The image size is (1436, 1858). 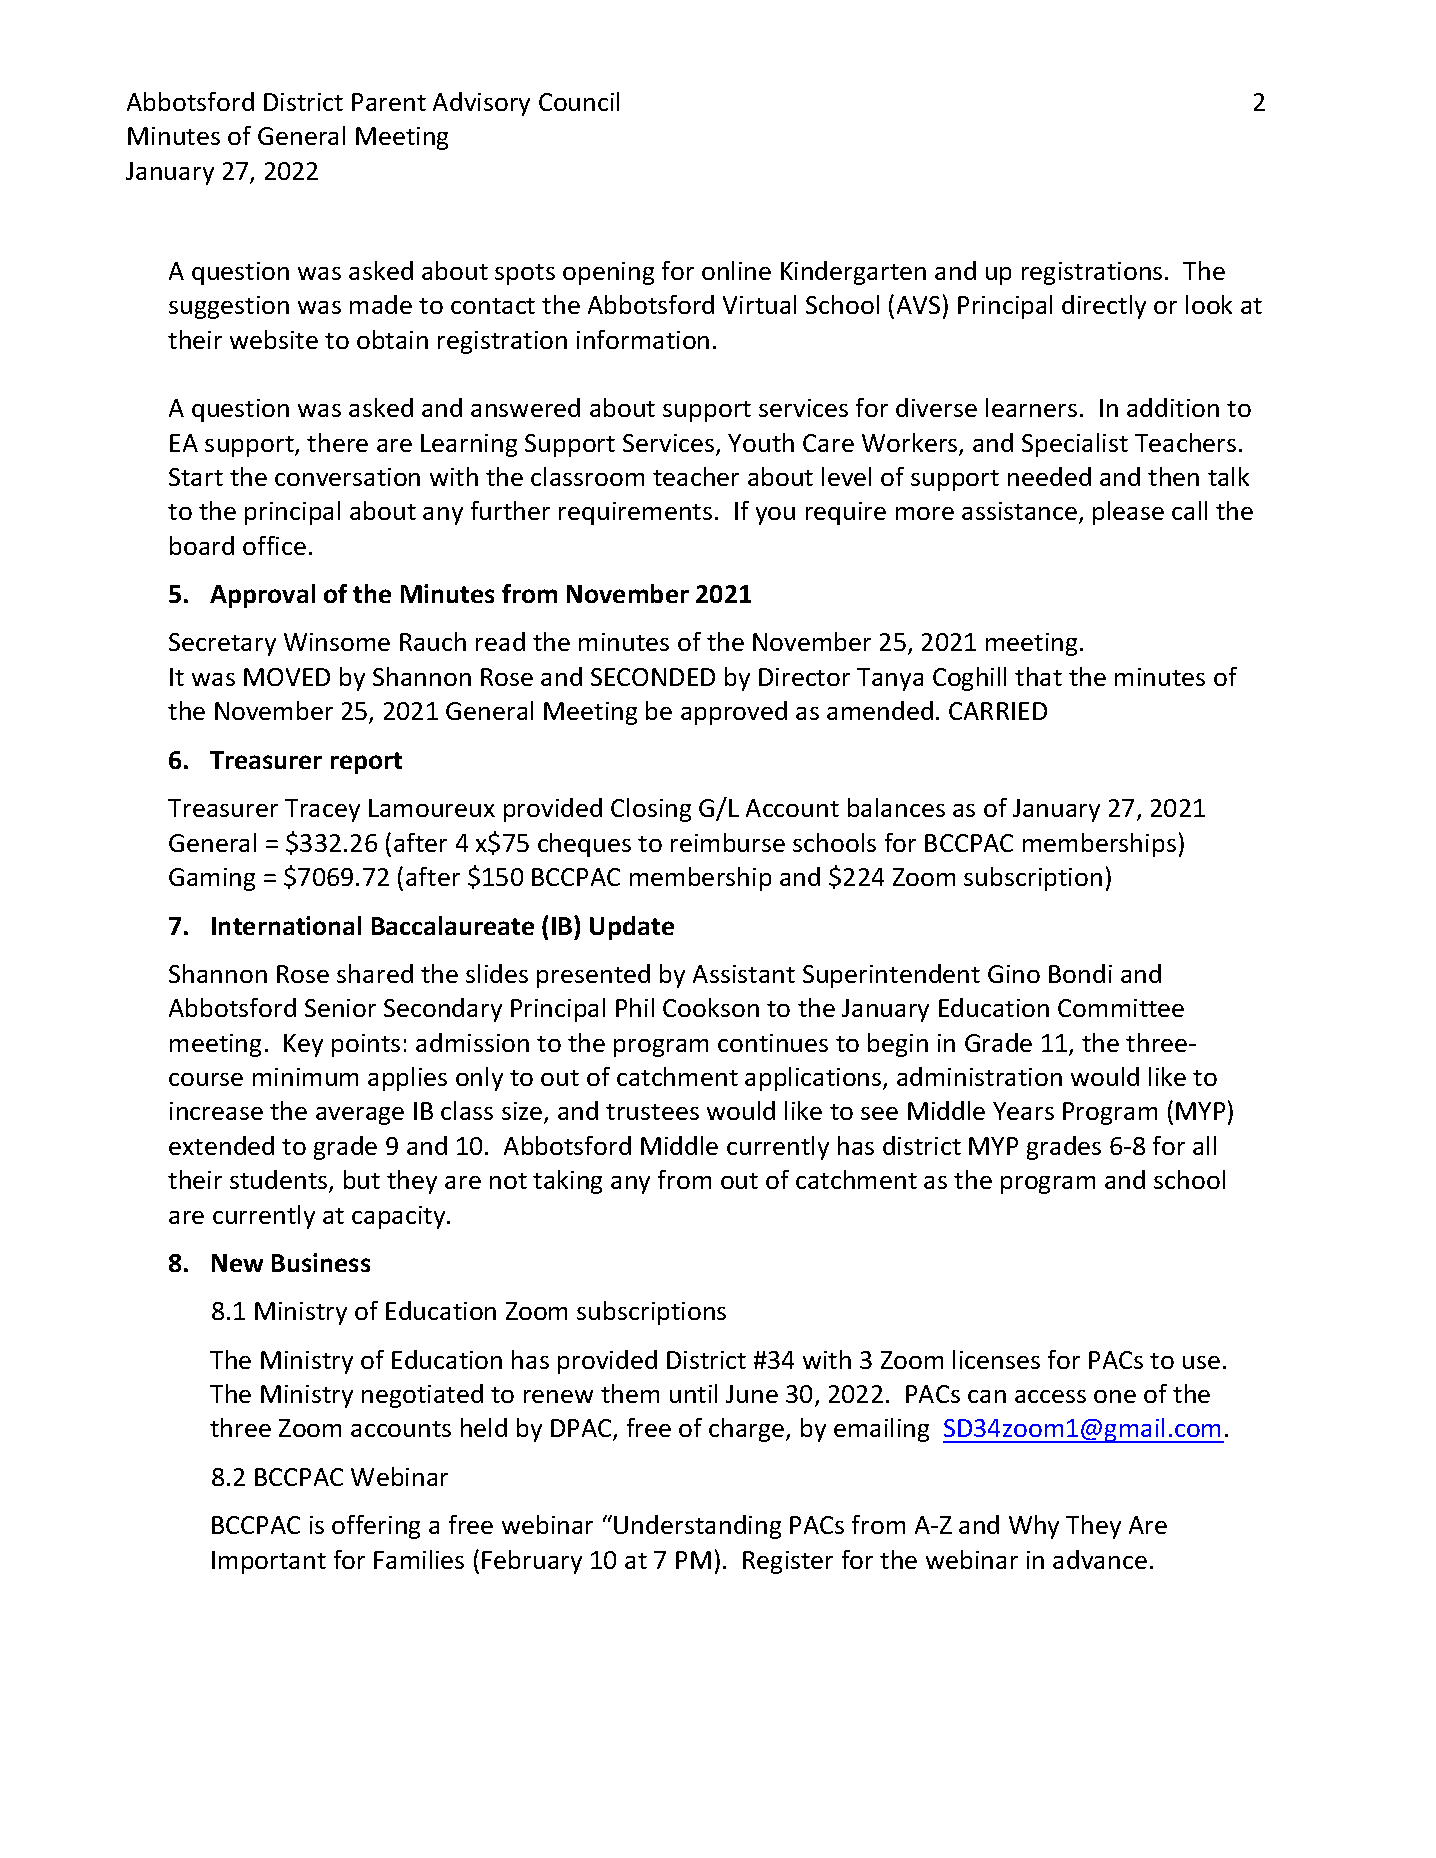 What do you see at coordinates (1104, 307) in the document?
I see `directly` at bounding box center [1104, 307].
